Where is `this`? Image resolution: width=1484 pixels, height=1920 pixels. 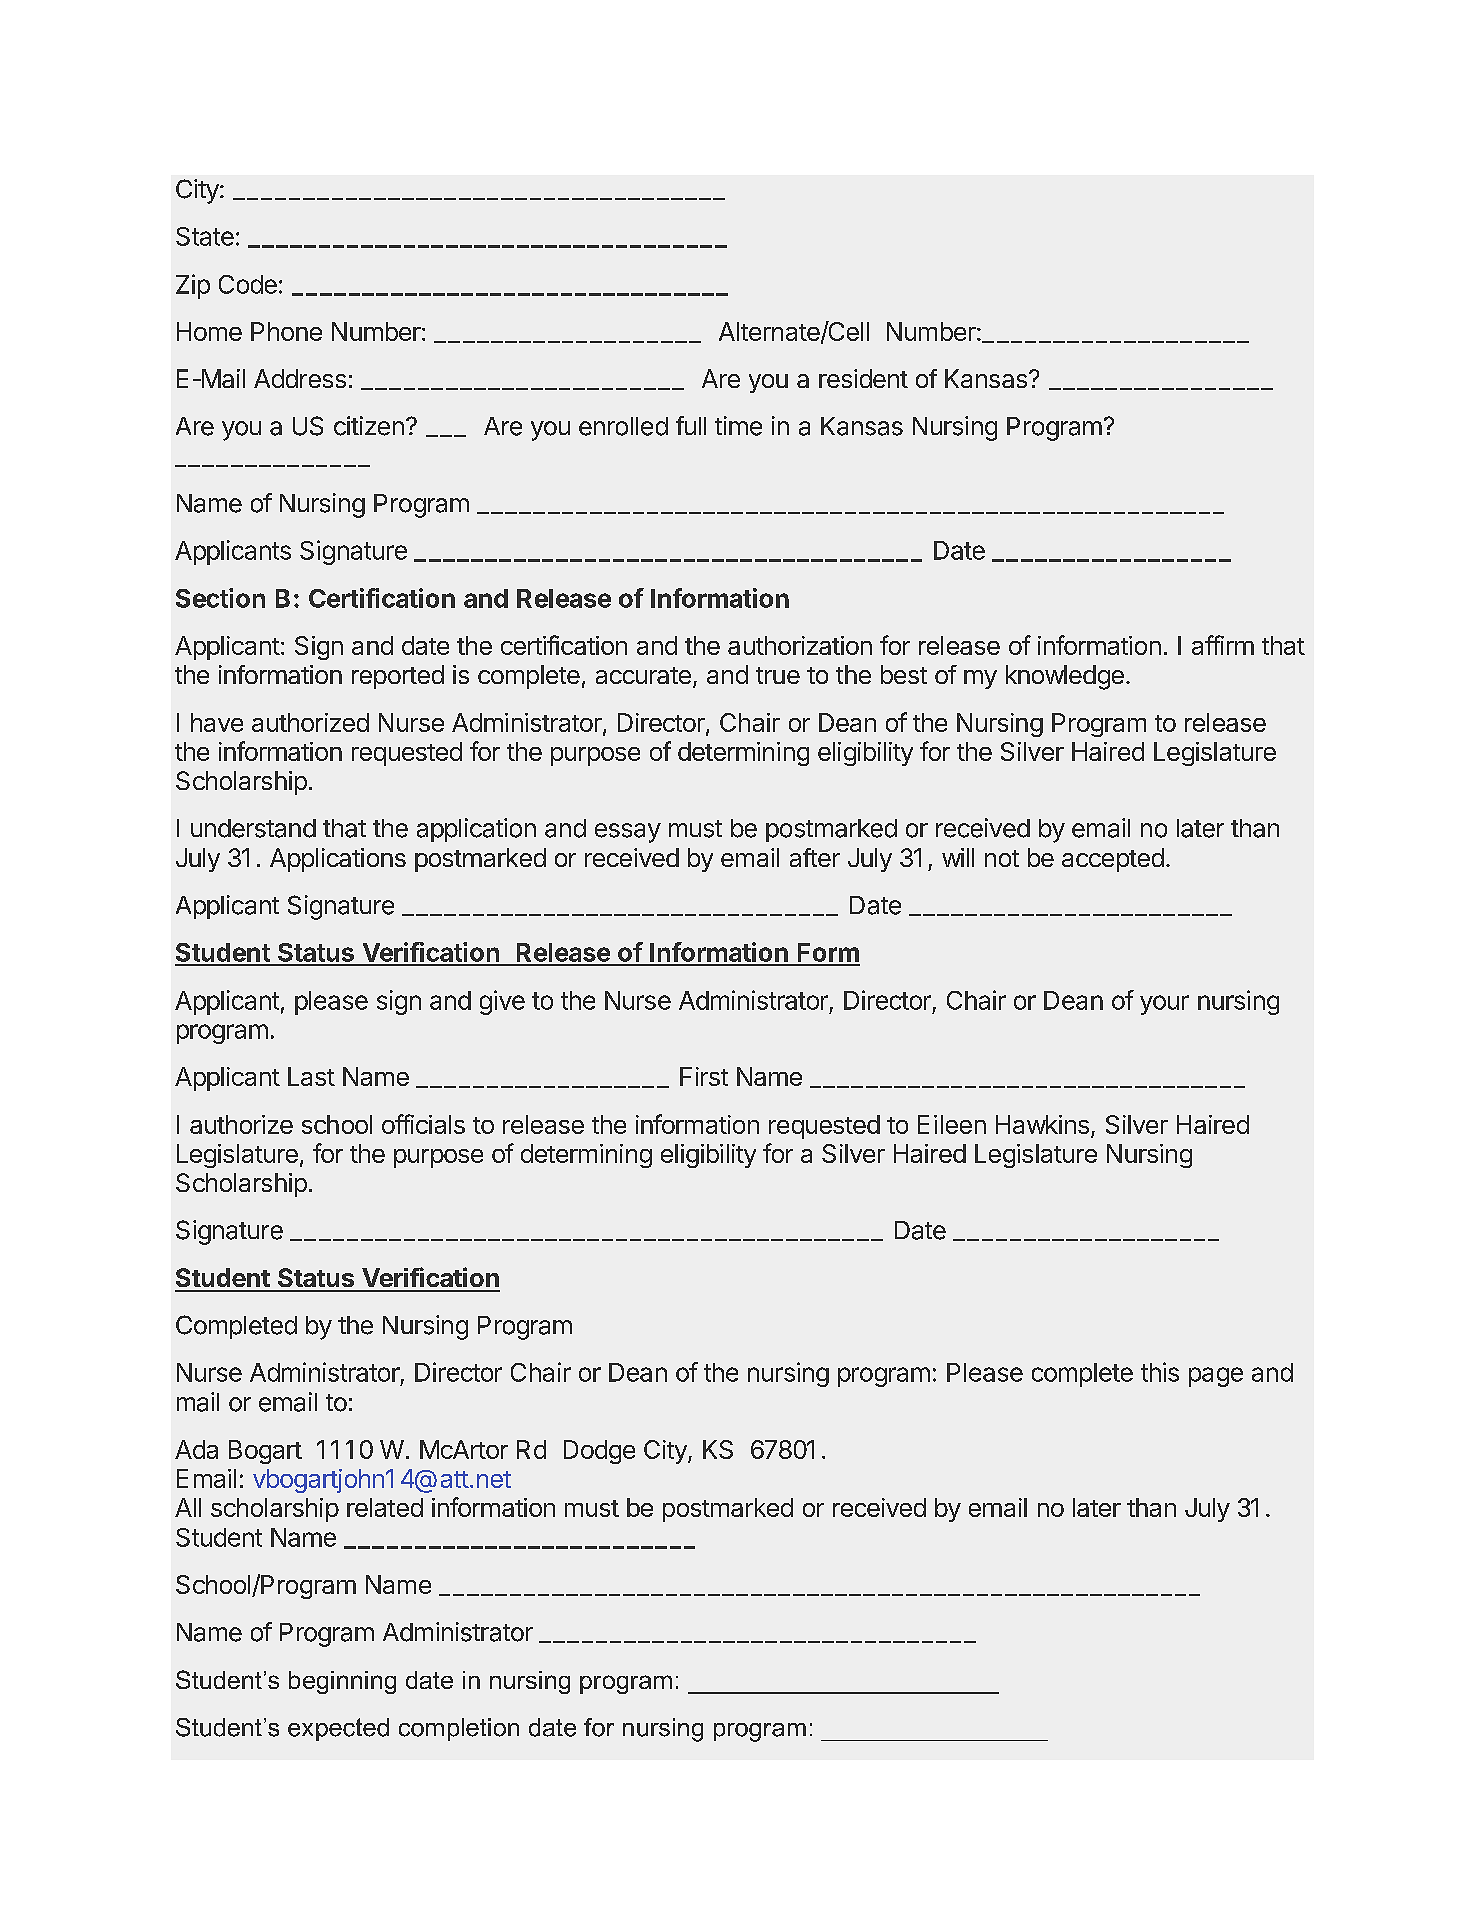 this is located at coordinates (1160, 1372).
